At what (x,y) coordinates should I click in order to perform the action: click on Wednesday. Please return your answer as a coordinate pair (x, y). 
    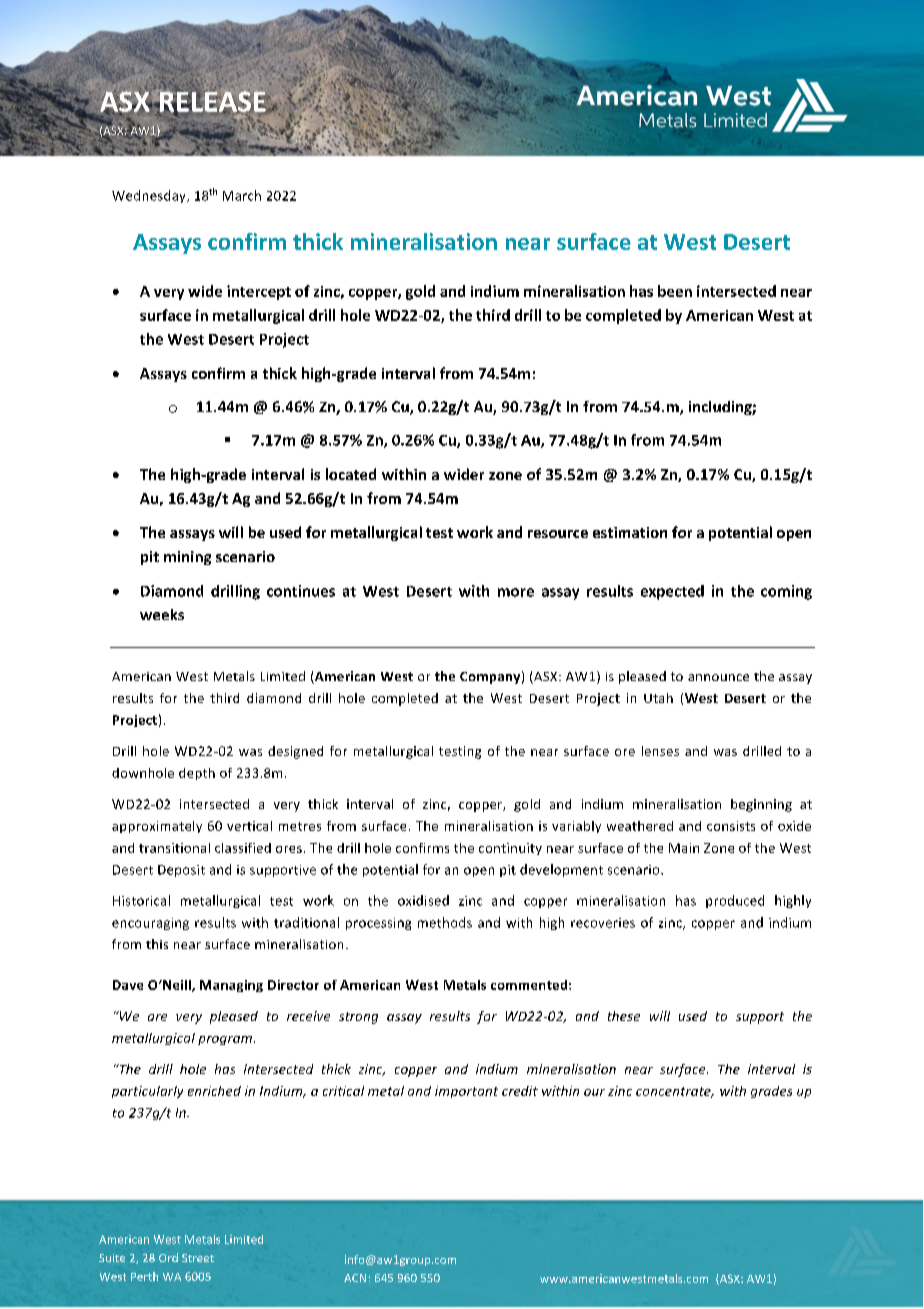
    Looking at the image, I should click on (150, 196).
